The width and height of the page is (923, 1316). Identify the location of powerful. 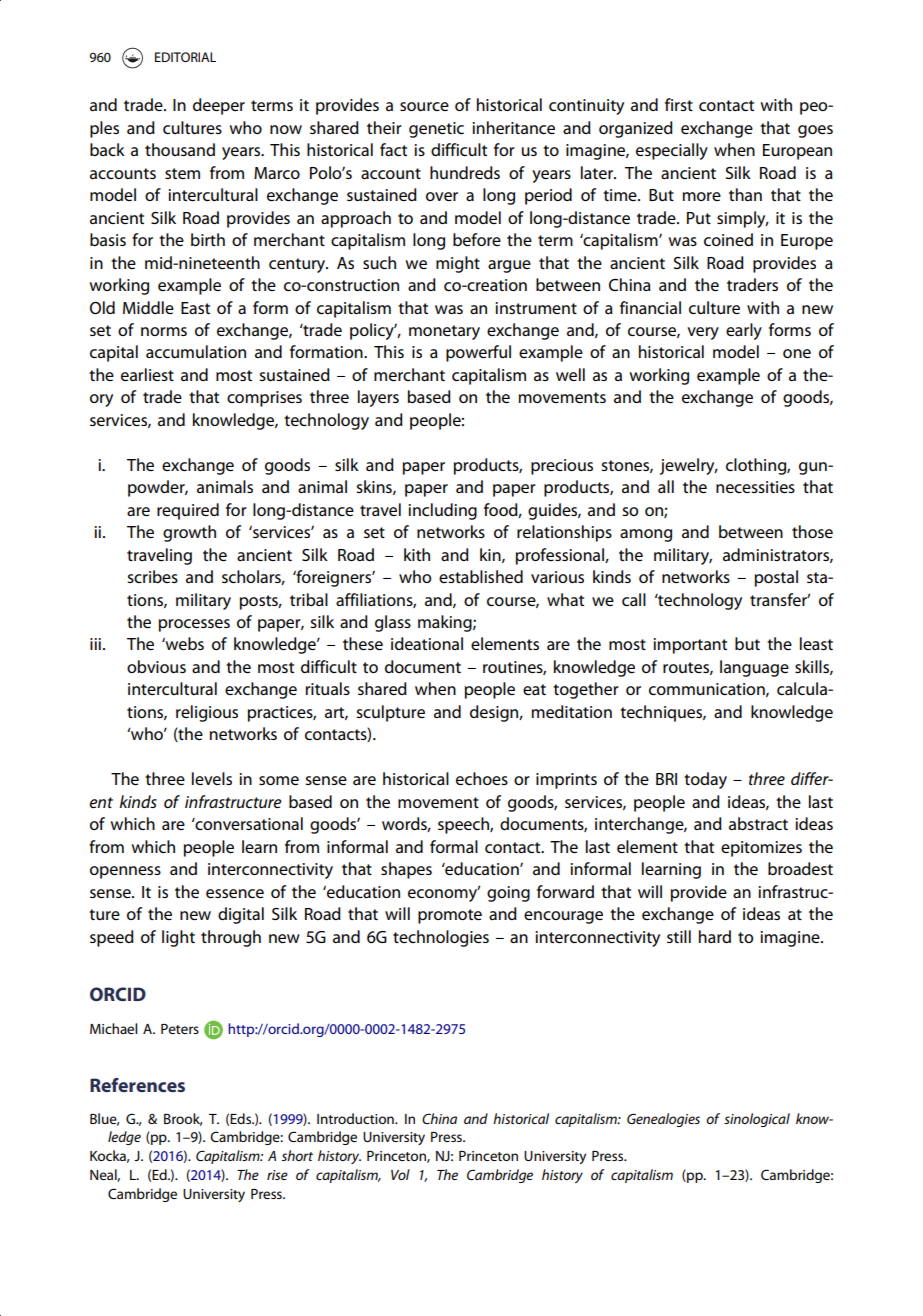
(478, 353).
